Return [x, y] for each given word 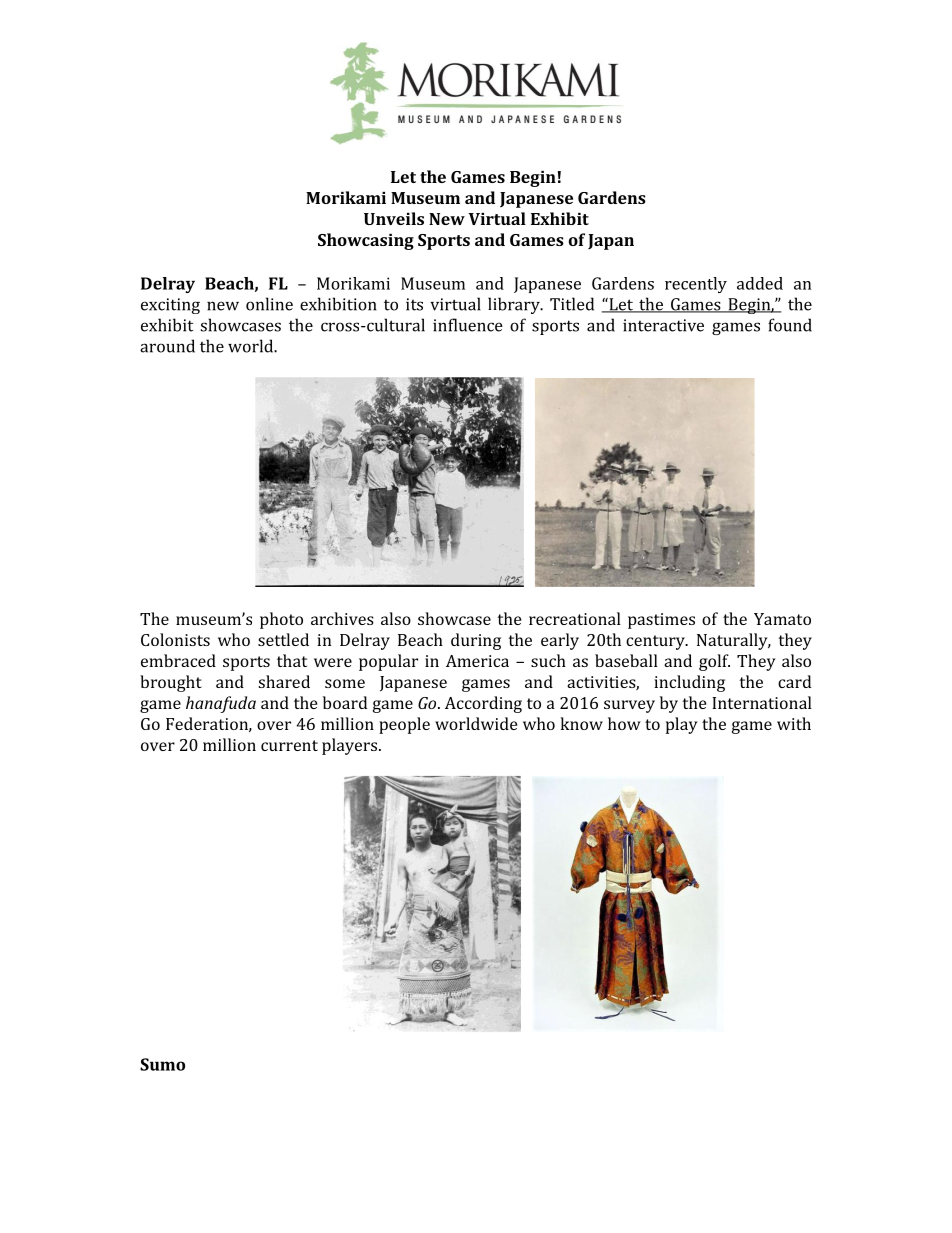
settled [283, 639]
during [476, 641]
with [794, 723]
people [404, 725]
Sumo [162, 1064]
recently [696, 285]
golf [714, 662]
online [269, 304]
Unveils [394, 218]
